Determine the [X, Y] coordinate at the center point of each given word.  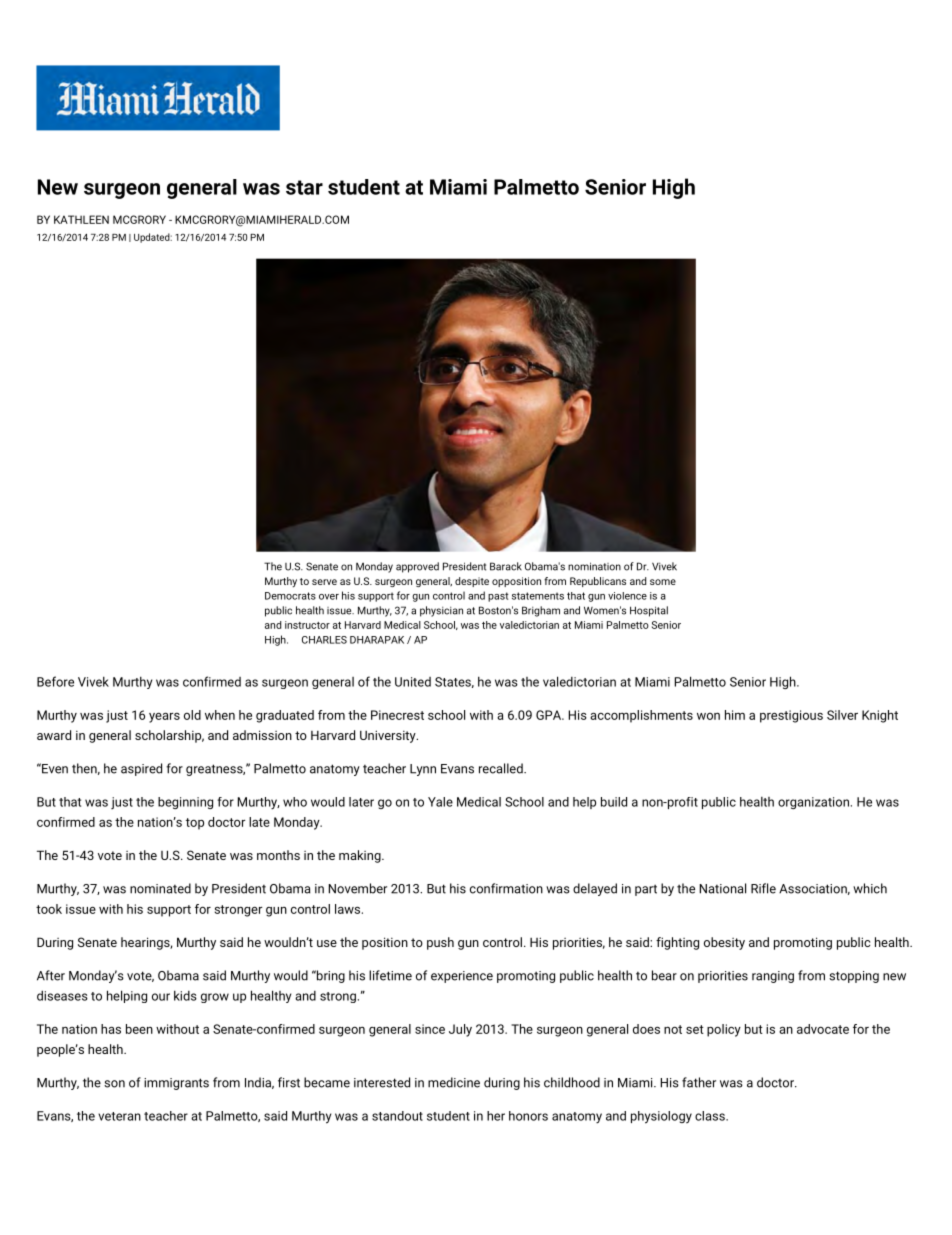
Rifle [763, 888]
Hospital [649, 611]
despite [472, 582]
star [304, 187]
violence [627, 596]
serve [324, 582]
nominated [160, 888]
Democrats [290, 596]
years [164, 717]
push [440, 943]
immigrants [176, 1084]
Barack [506, 566]
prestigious [791, 716]
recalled [501, 768]
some [663, 582]
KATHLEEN [81, 219]
